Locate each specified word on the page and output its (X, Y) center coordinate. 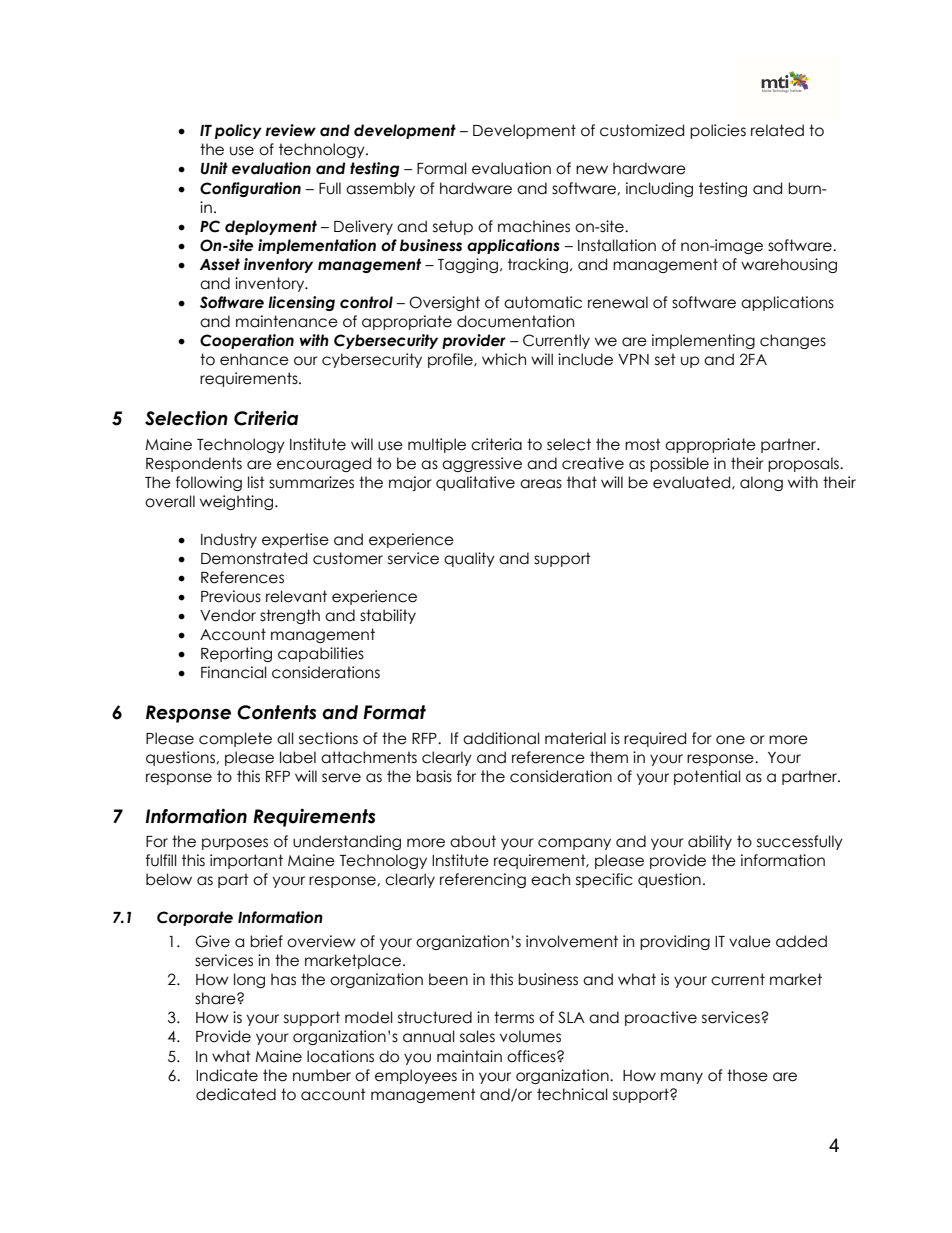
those (747, 1075)
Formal (442, 168)
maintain (469, 1056)
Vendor (228, 615)
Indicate (227, 1075)
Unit (214, 168)
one (730, 740)
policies (718, 131)
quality (469, 559)
